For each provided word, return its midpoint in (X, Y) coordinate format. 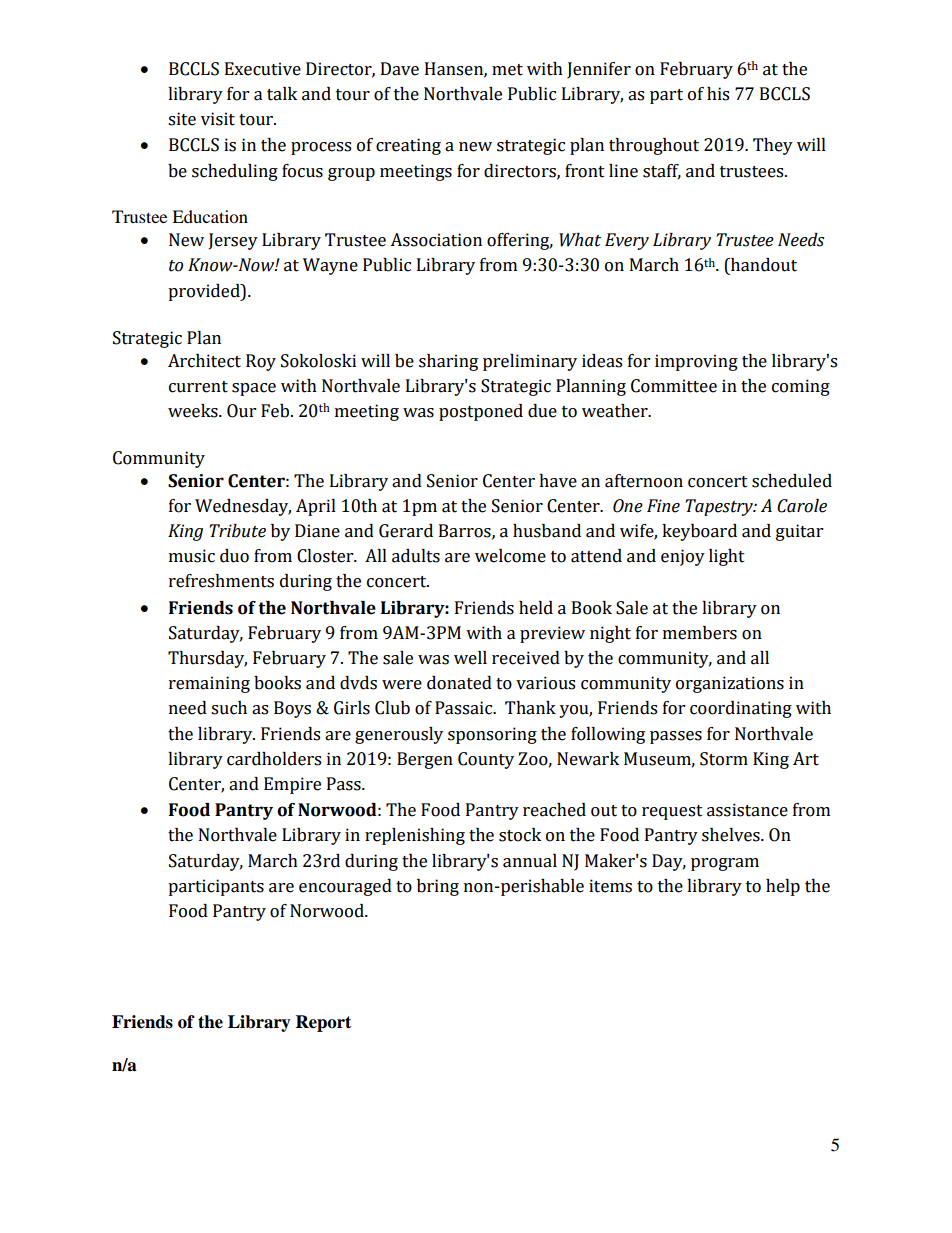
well (470, 658)
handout (763, 265)
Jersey (233, 241)
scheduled (792, 481)
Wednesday (243, 507)
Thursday (207, 659)
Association (436, 240)
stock (520, 835)
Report (323, 1023)
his (718, 94)
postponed (481, 412)
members (700, 633)
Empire (292, 785)
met (507, 70)
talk (282, 94)
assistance (747, 810)
